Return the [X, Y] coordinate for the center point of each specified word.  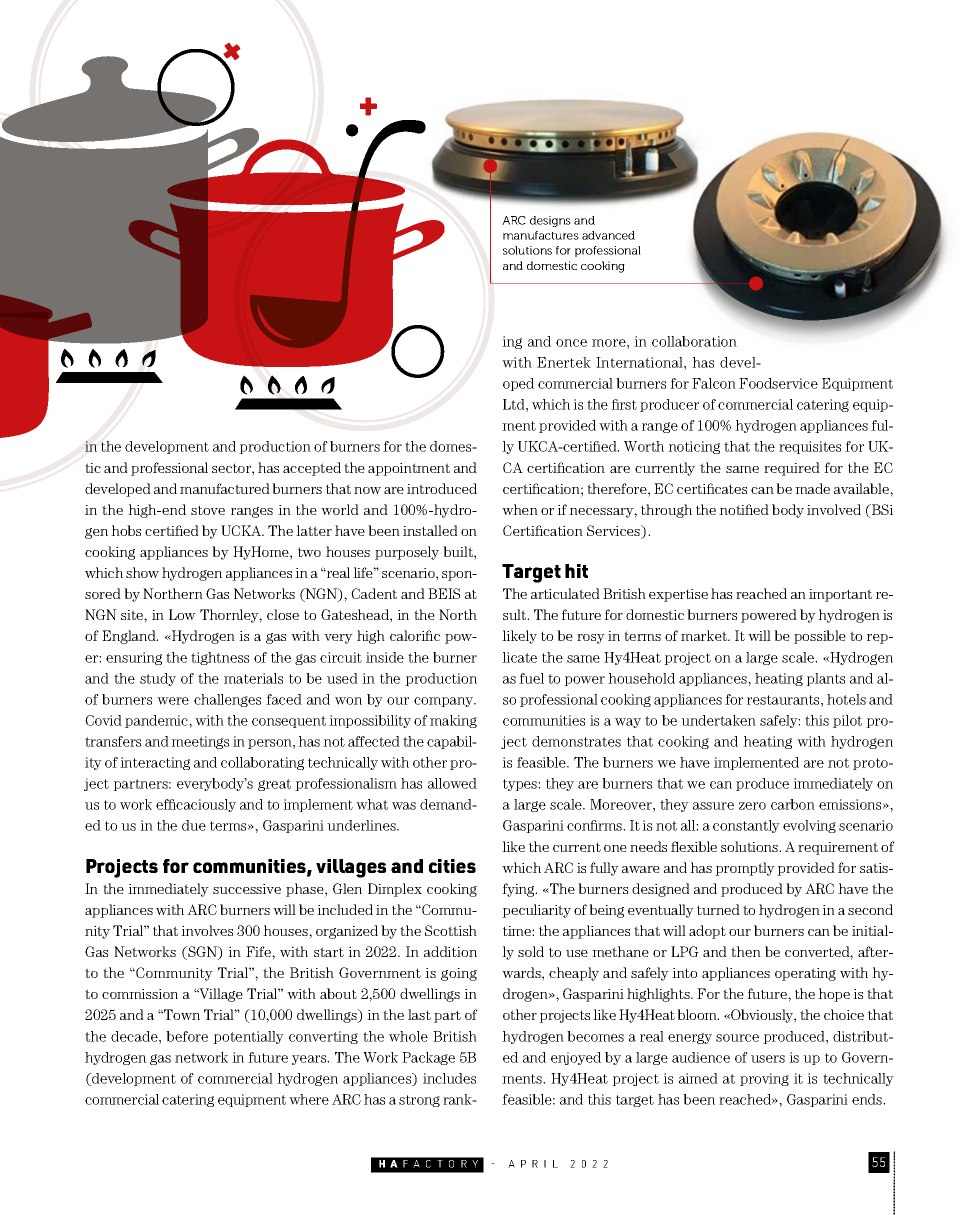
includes [449, 1078]
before [187, 1036]
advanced [608, 235]
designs [550, 221]
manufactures [541, 235]
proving [764, 1079]
